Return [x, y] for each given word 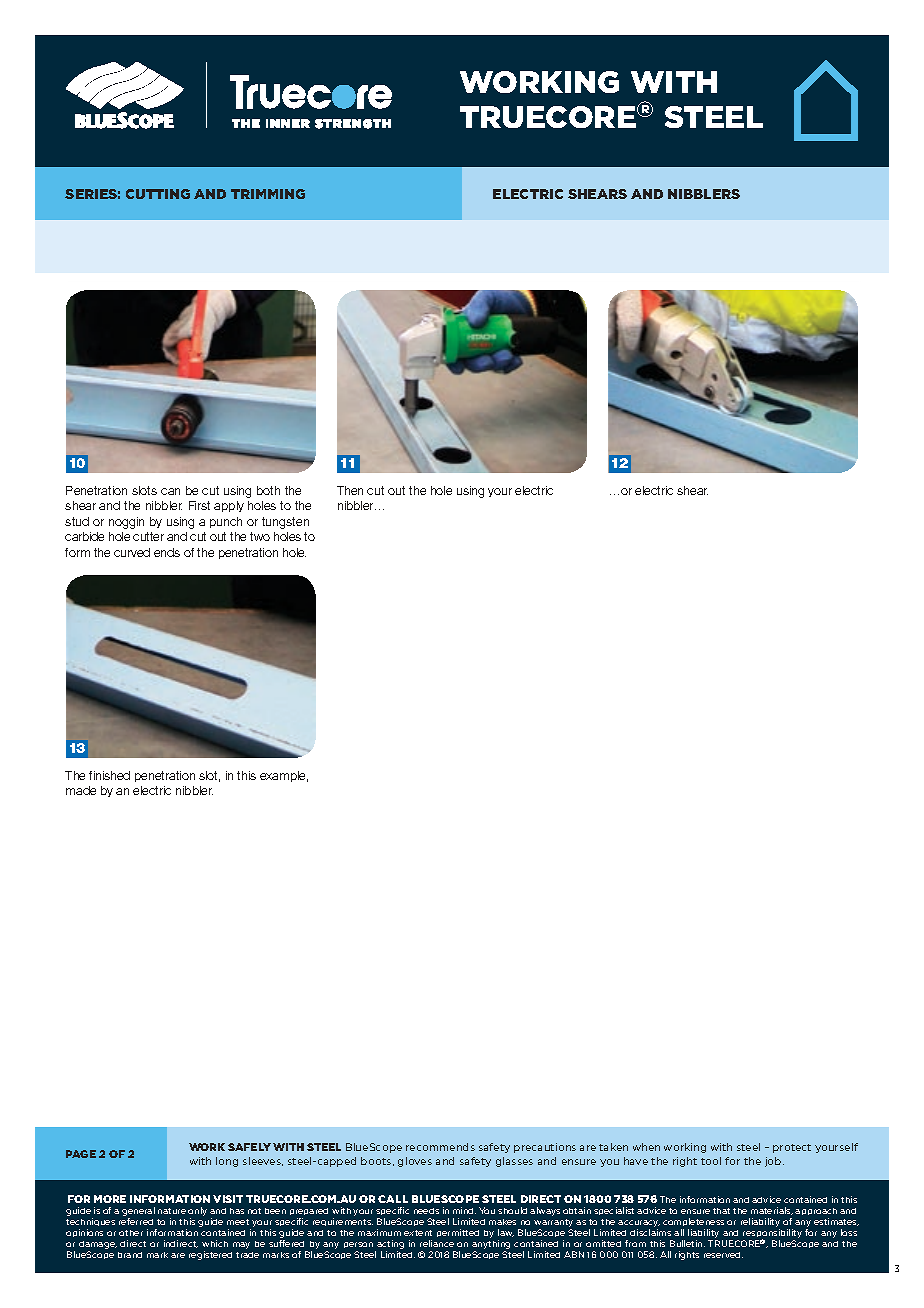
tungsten [285, 523]
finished [109, 775]
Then [350, 490]
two [260, 536]
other [131, 1233]
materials [772, 1211]
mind [464, 1210]
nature [172, 1211]
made [81, 790]
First [199, 505]
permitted [458, 1233]
